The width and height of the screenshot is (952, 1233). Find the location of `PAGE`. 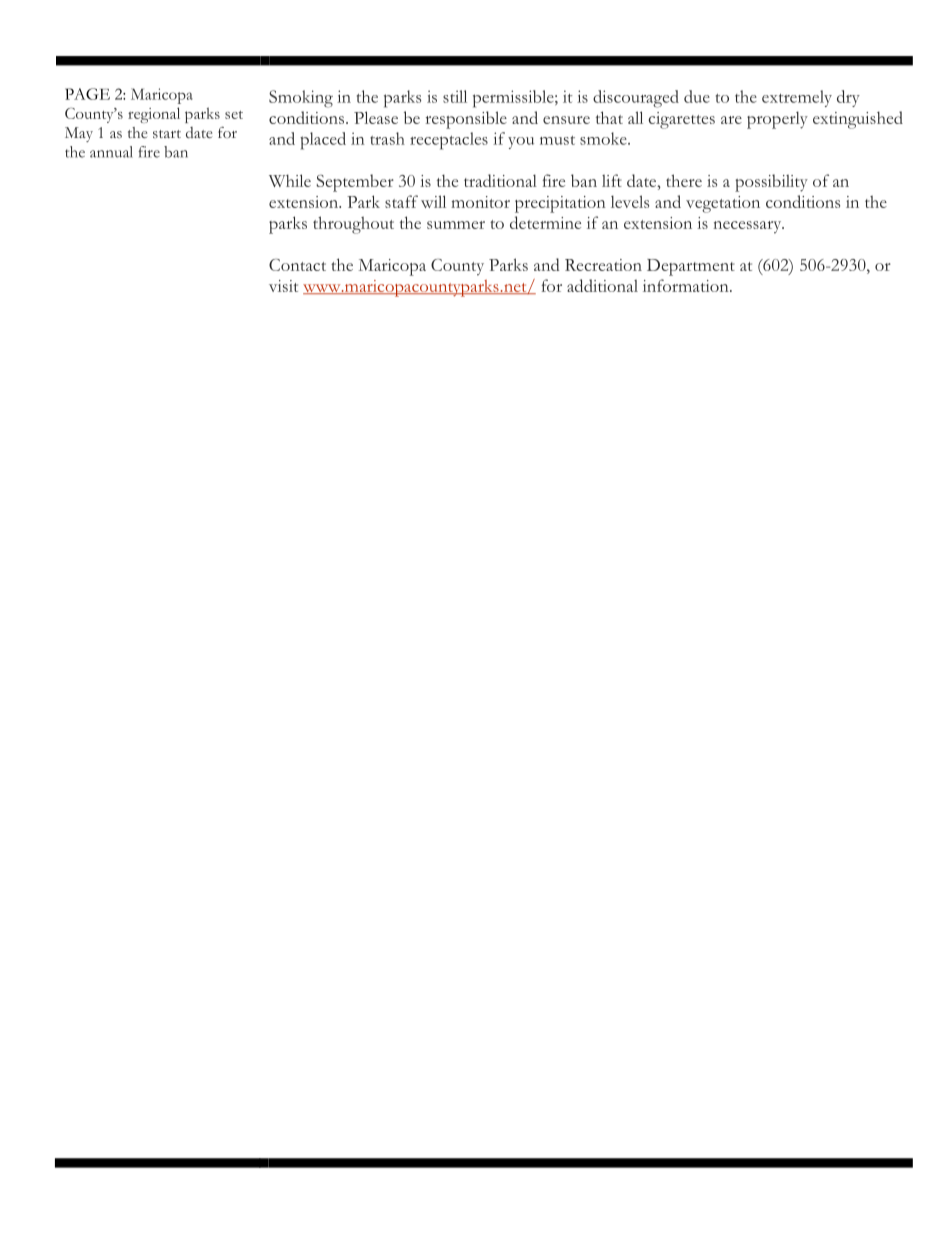

PAGE is located at coordinates (87, 94).
